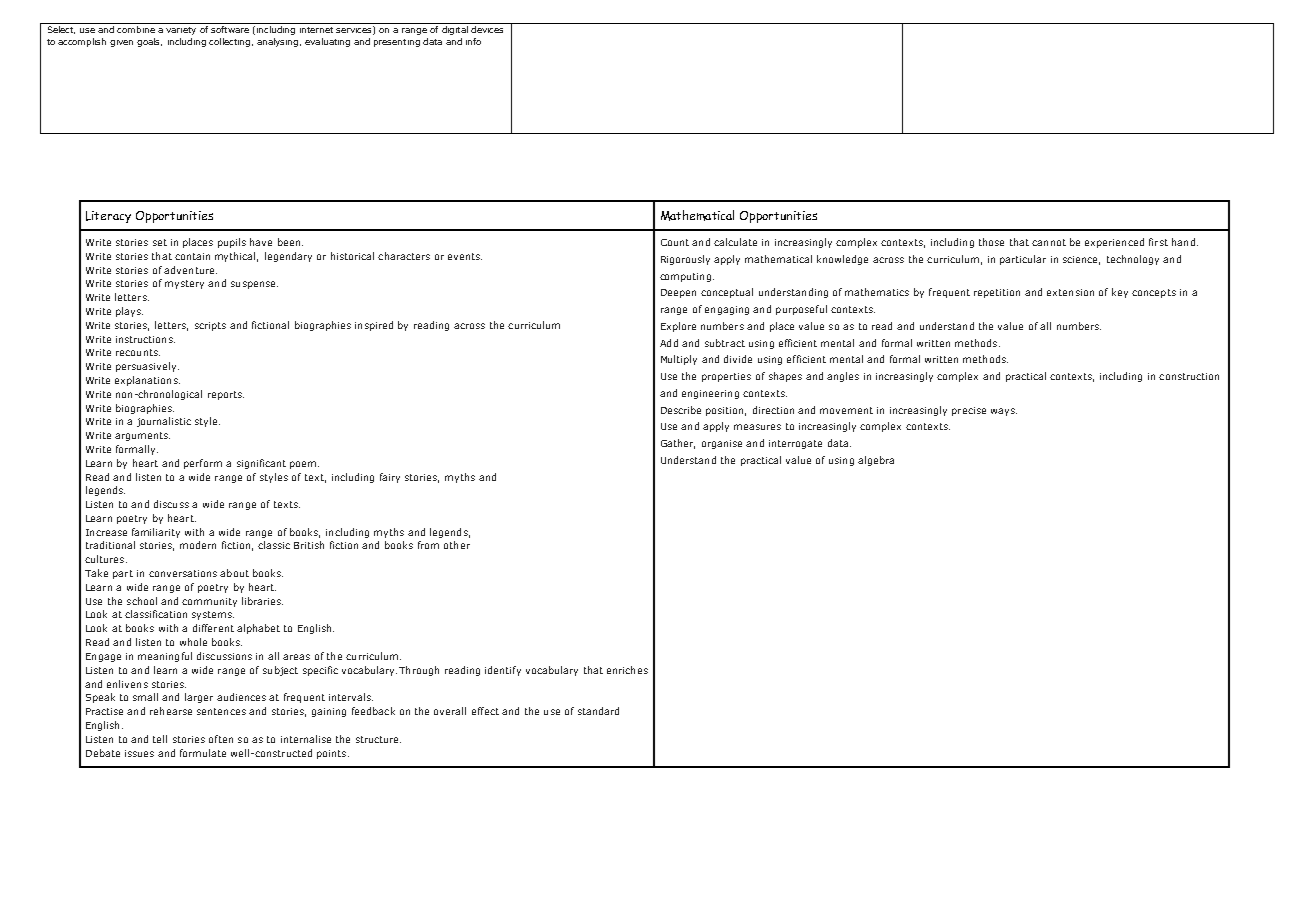  I want to click on collecting, so click(229, 42).
